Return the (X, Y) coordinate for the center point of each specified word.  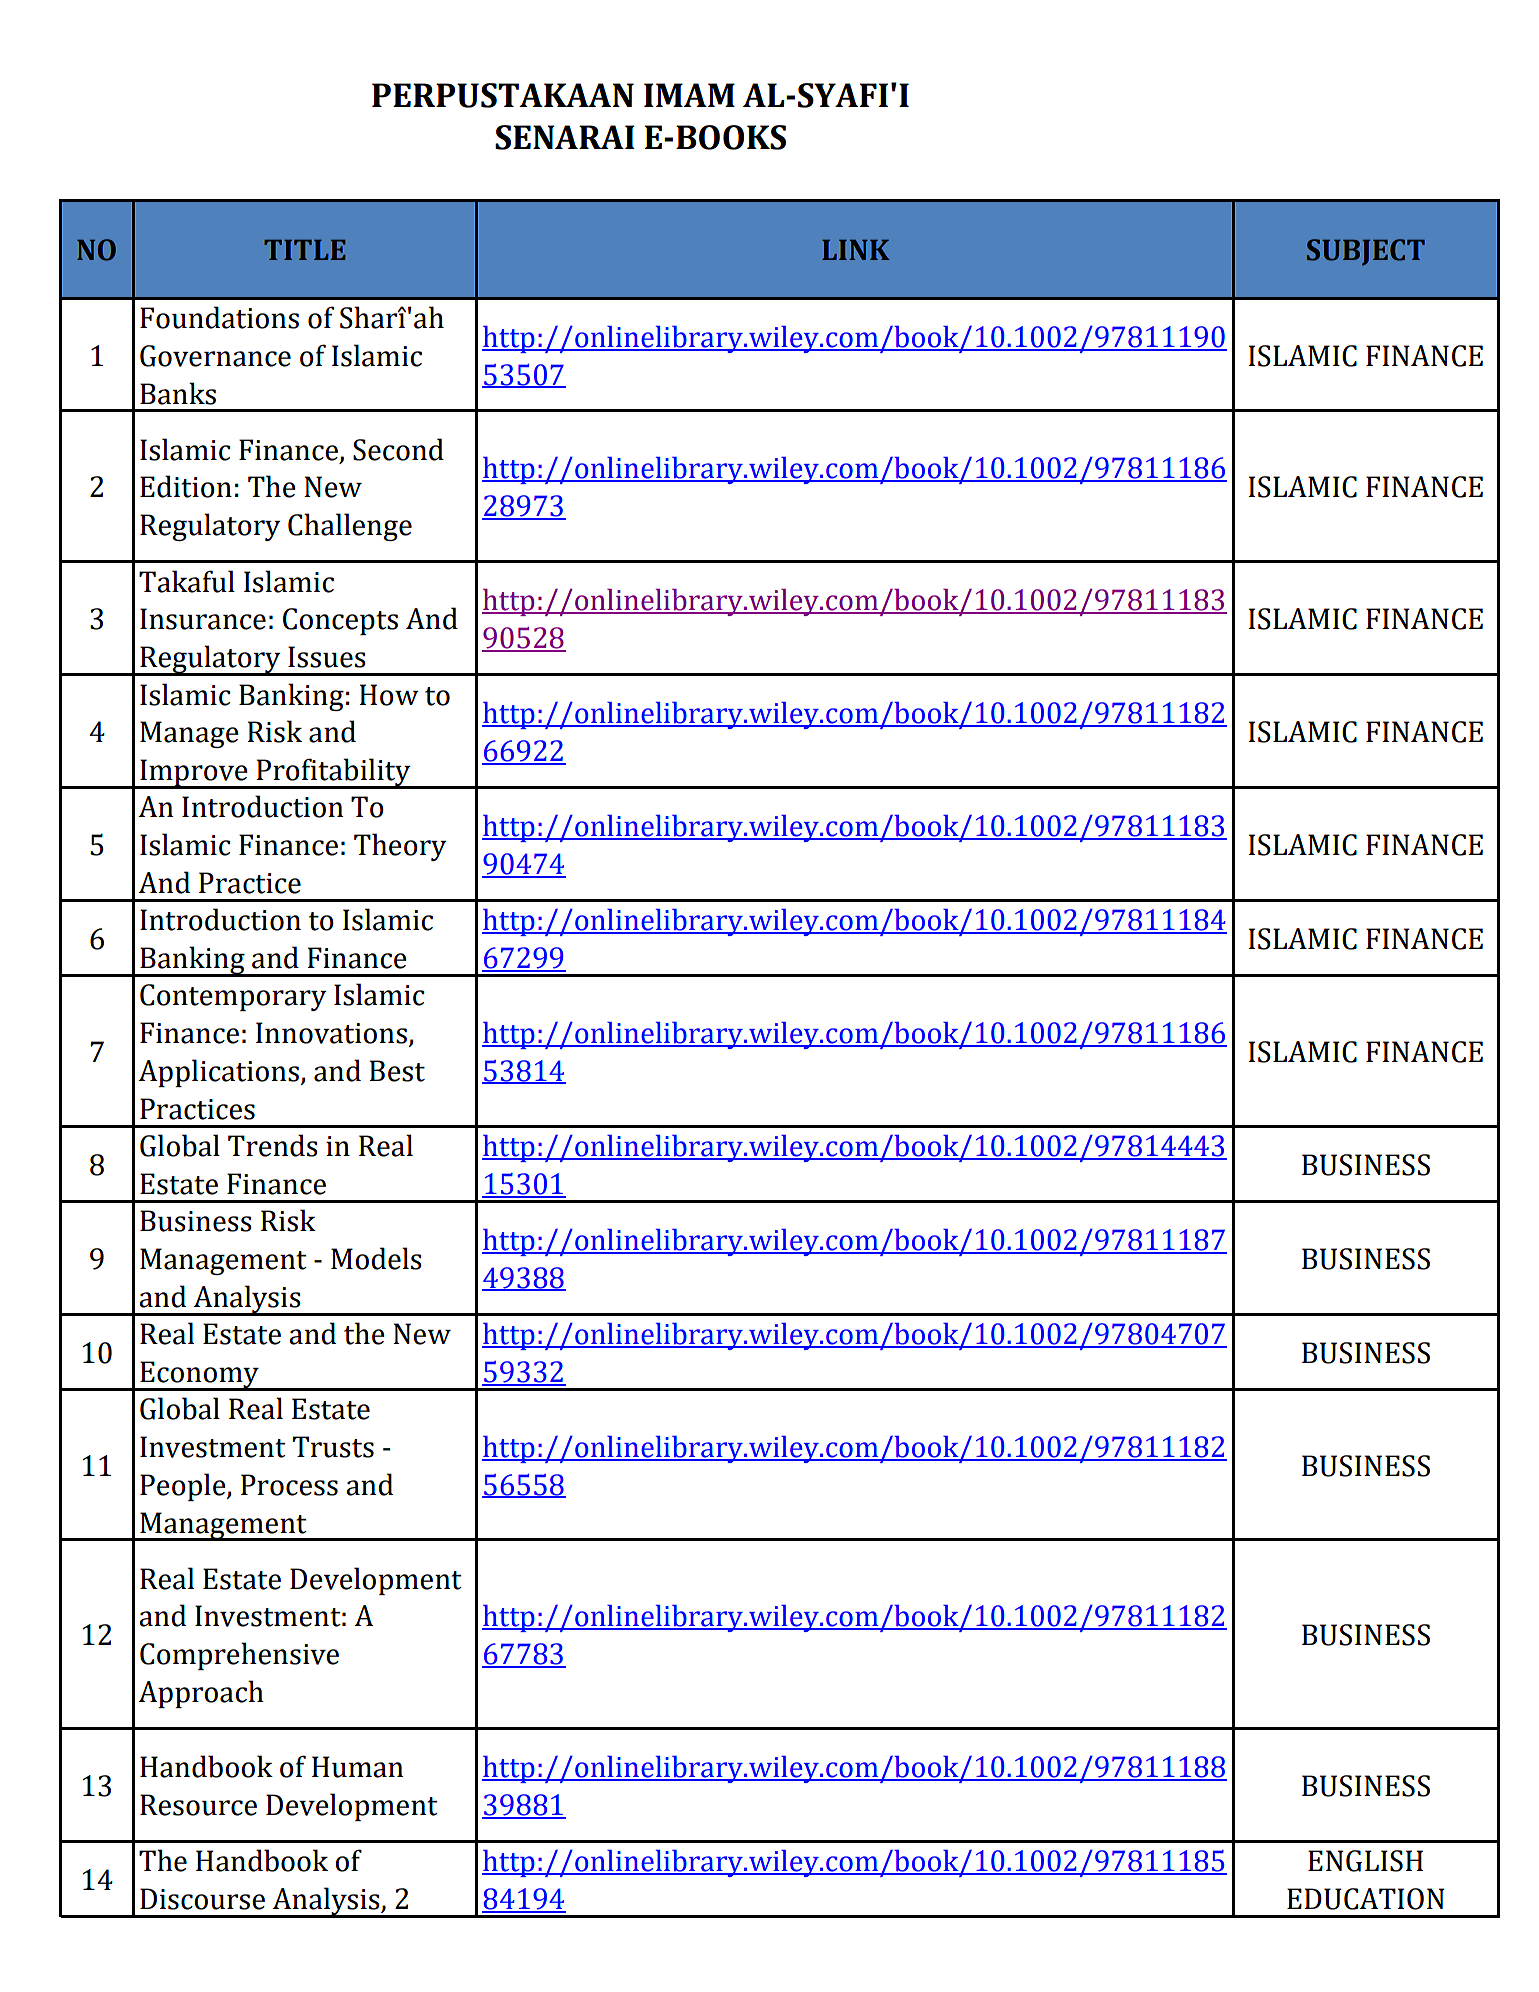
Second (398, 449)
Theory (400, 847)
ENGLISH (1365, 1861)
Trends (273, 1145)
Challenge (350, 527)
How (389, 695)
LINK (856, 250)
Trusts (333, 1447)
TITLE (305, 250)
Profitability (334, 773)
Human (357, 1767)
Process (289, 1485)
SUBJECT (1366, 252)
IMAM (689, 95)
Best (397, 1071)
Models (376, 1258)
